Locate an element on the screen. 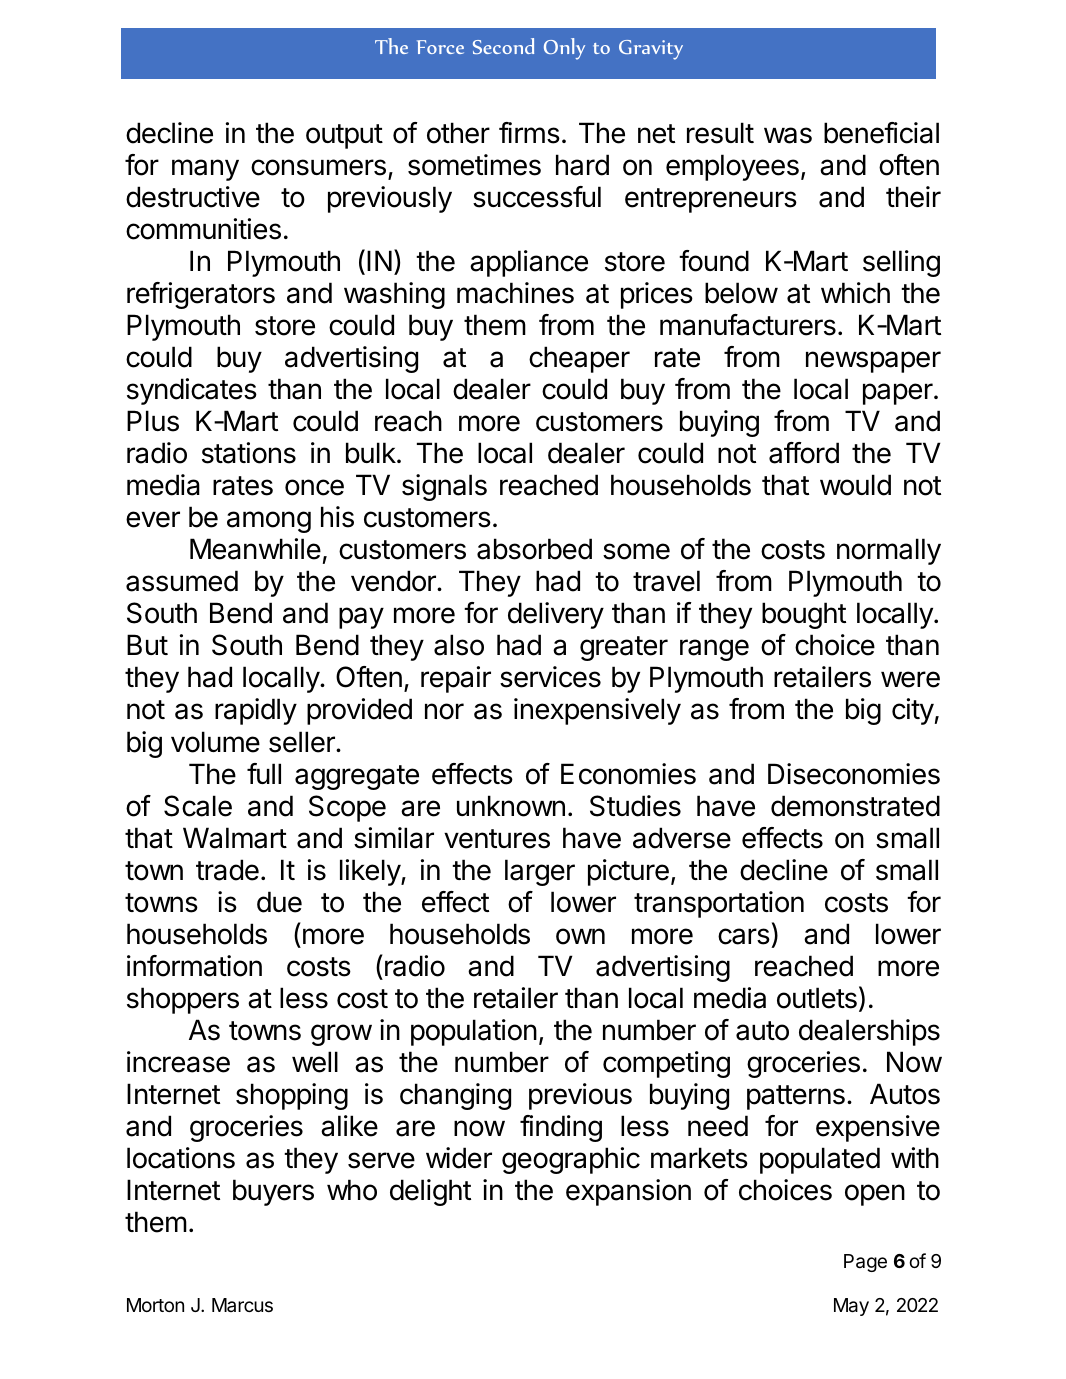 The height and width of the screenshot is (1379, 1066). services is located at coordinates (550, 677).
